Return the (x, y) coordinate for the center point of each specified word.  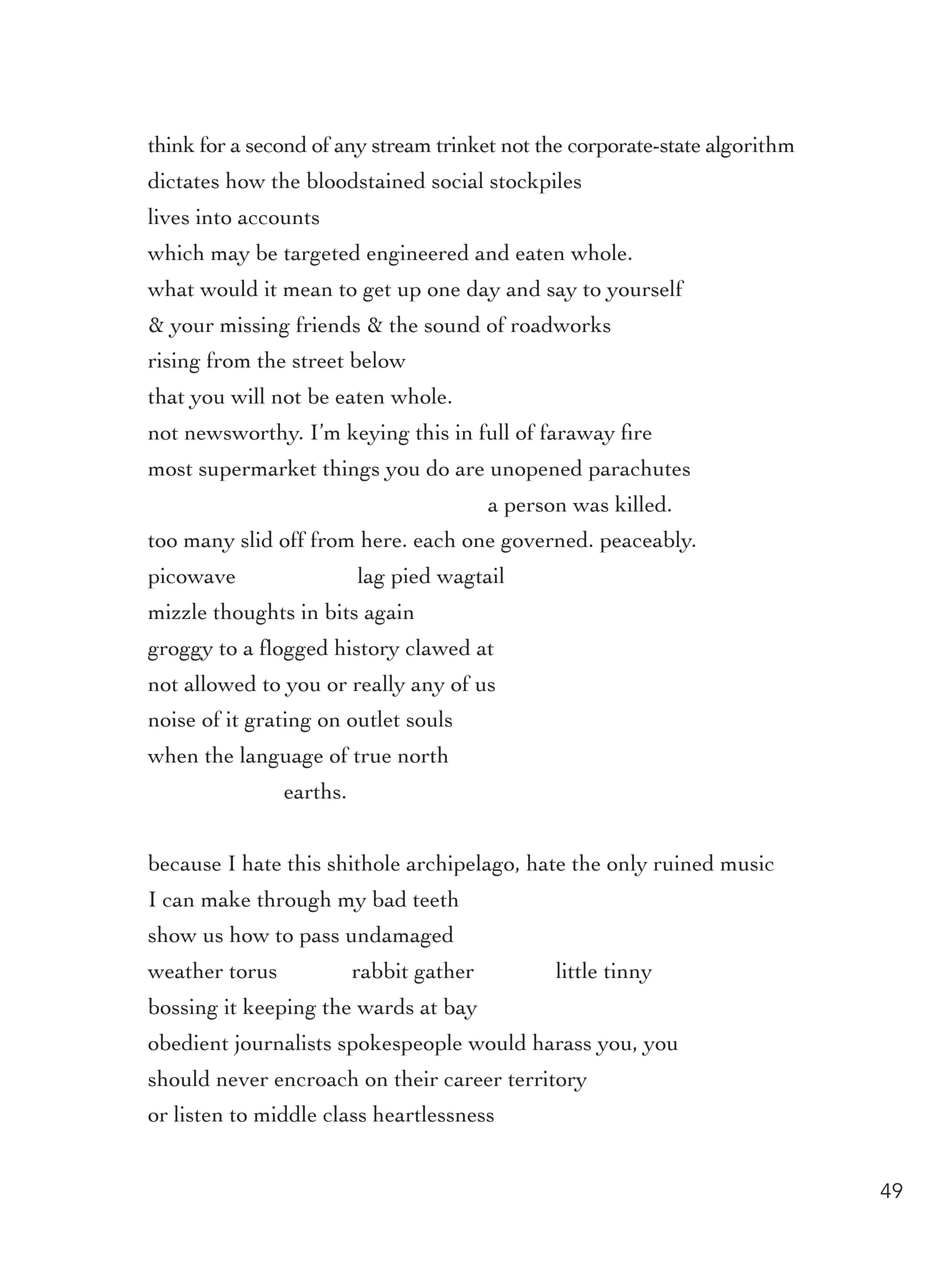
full (494, 431)
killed (642, 503)
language (281, 757)
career (473, 1082)
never (242, 1082)
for (213, 144)
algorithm (750, 146)
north (423, 754)
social (457, 180)
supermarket (258, 470)
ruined (684, 862)
